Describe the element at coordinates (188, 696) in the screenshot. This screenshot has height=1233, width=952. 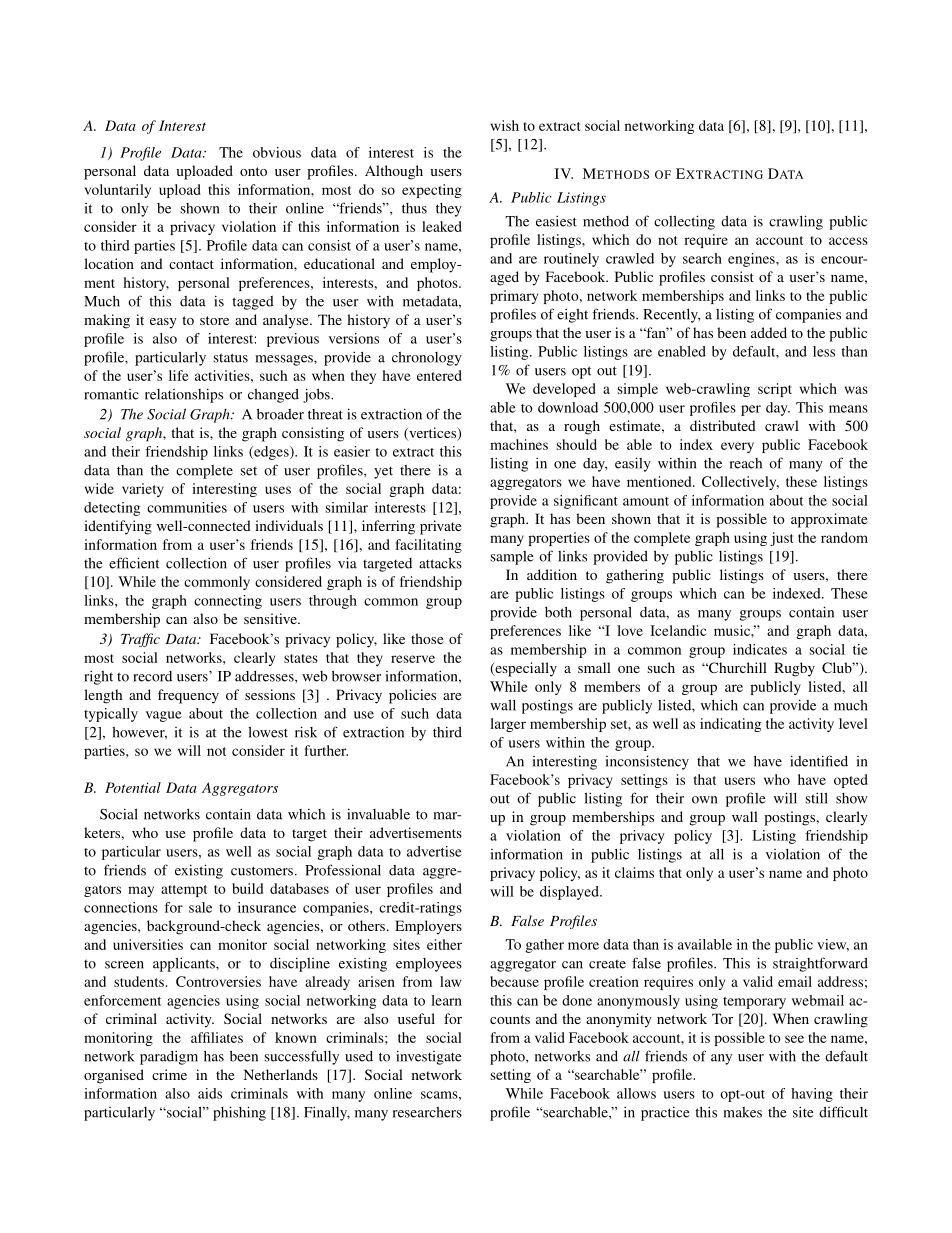
I see `frequency` at that location.
